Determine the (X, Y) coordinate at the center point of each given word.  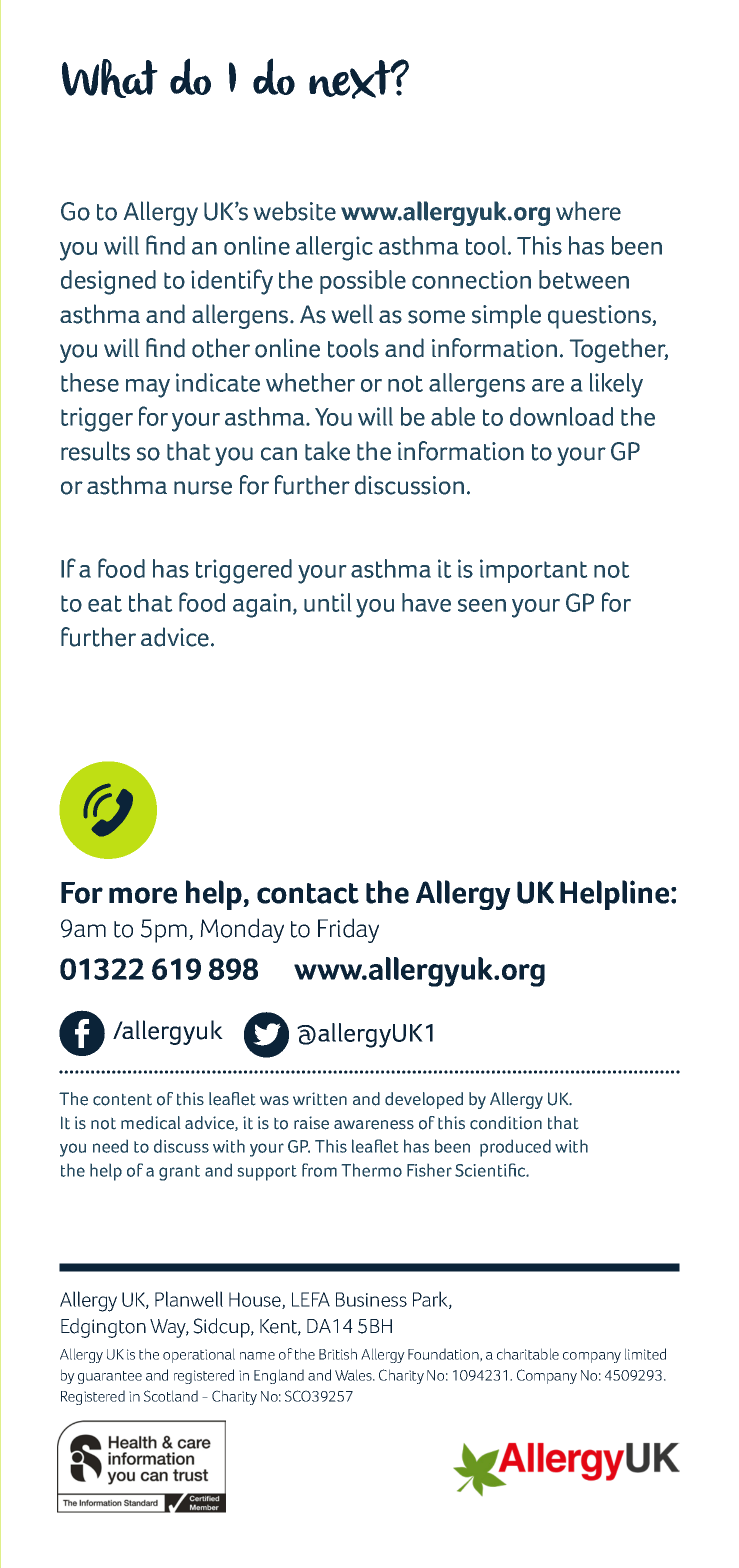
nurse (203, 488)
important (533, 571)
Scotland (171, 1396)
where (588, 211)
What (110, 78)
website (295, 211)
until (327, 602)
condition (506, 1123)
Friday (348, 930)
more (143, 895)
